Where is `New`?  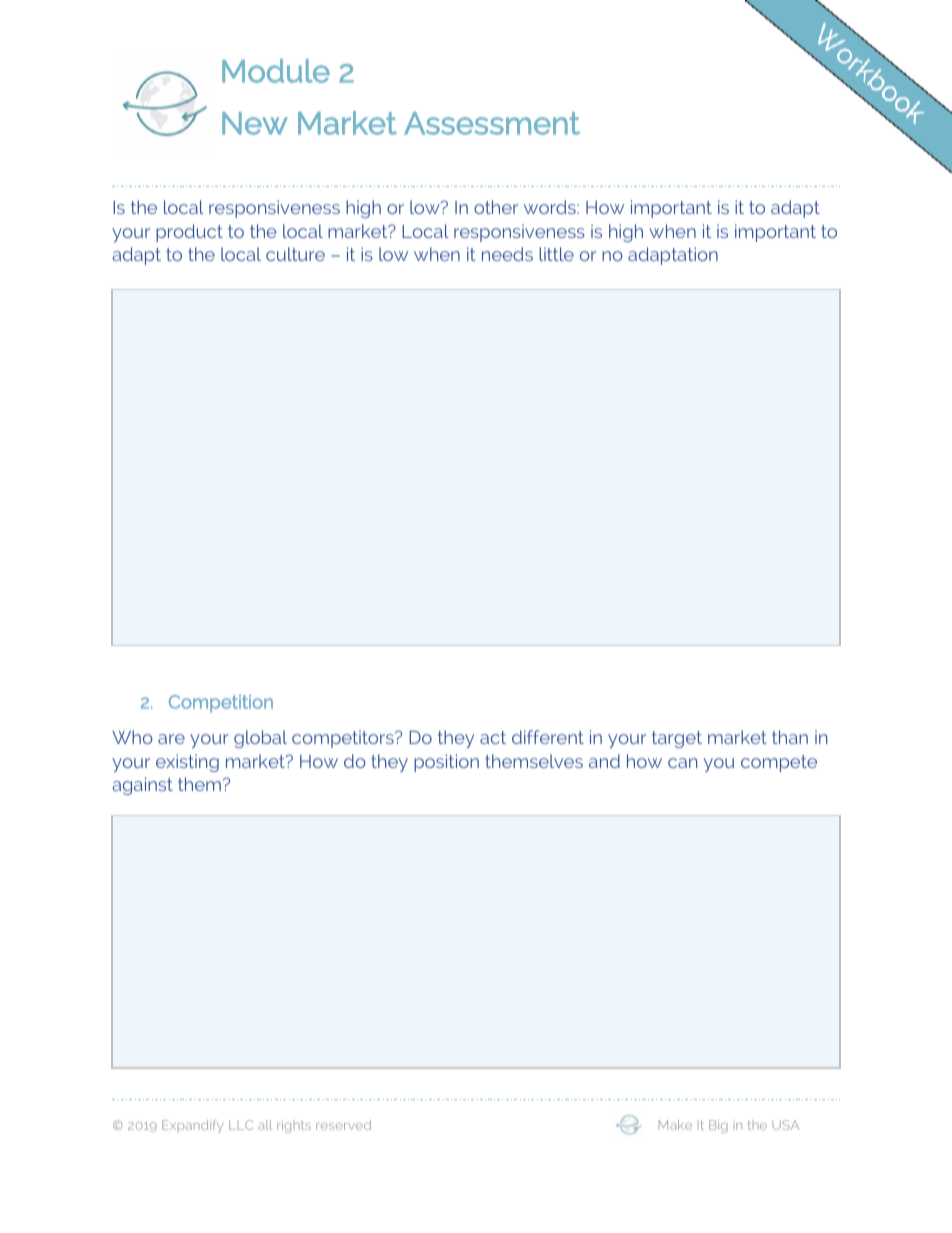 New is located at coordinates (255, 123).
